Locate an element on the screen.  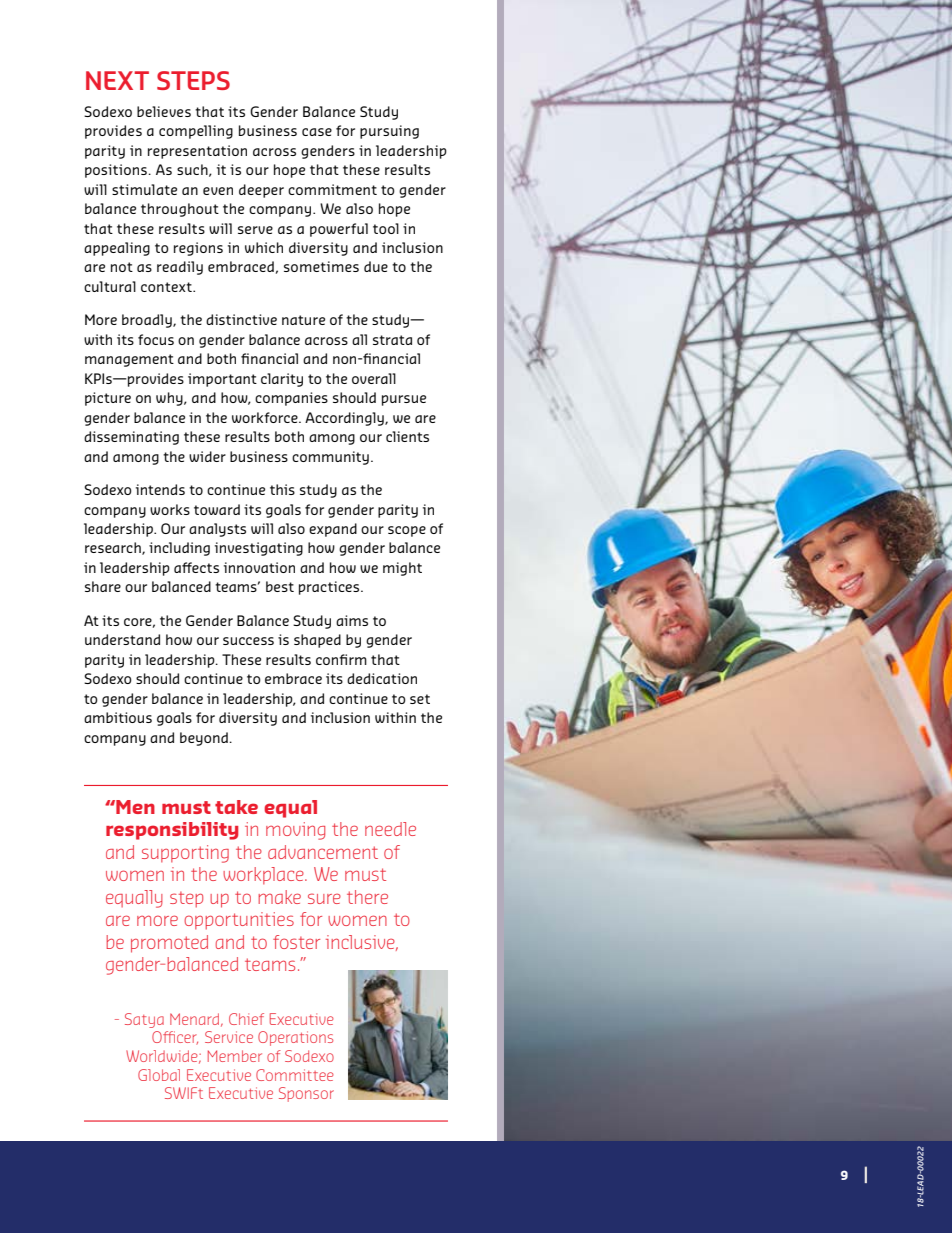
pursuing is located at coordinates (389, 132).
